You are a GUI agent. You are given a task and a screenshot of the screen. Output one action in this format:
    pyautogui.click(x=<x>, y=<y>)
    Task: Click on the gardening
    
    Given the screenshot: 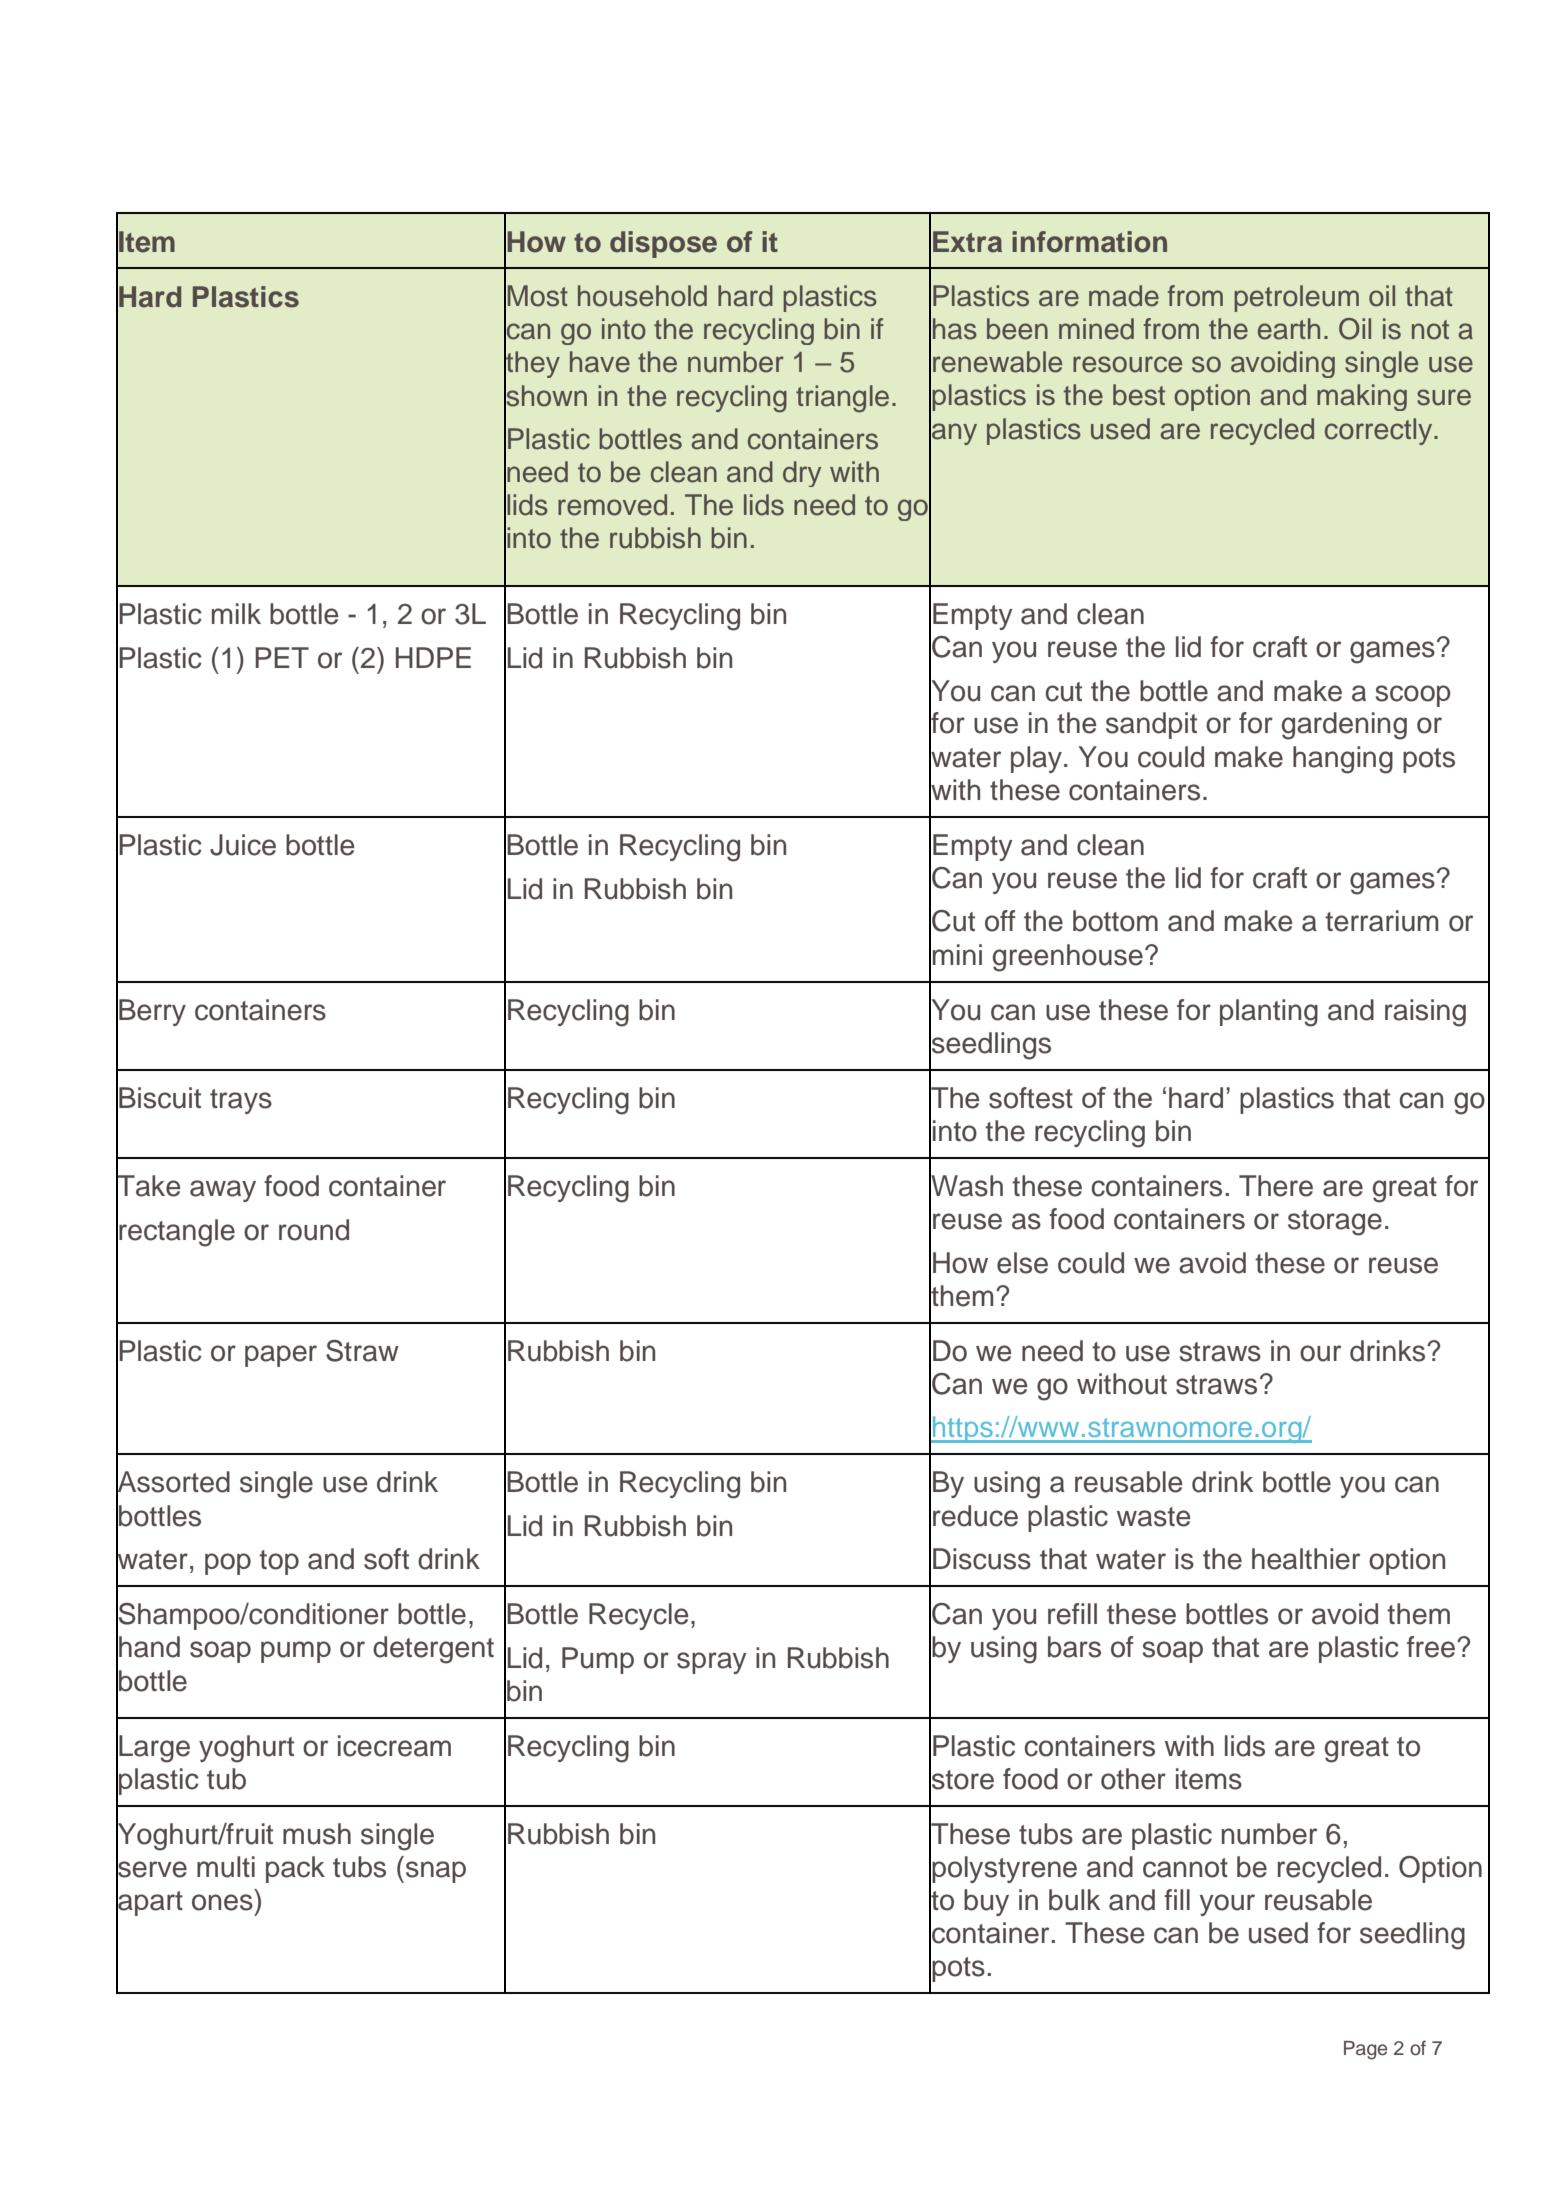 What is the action you would take?
    pyautogui.click(x=1344, y=726)
